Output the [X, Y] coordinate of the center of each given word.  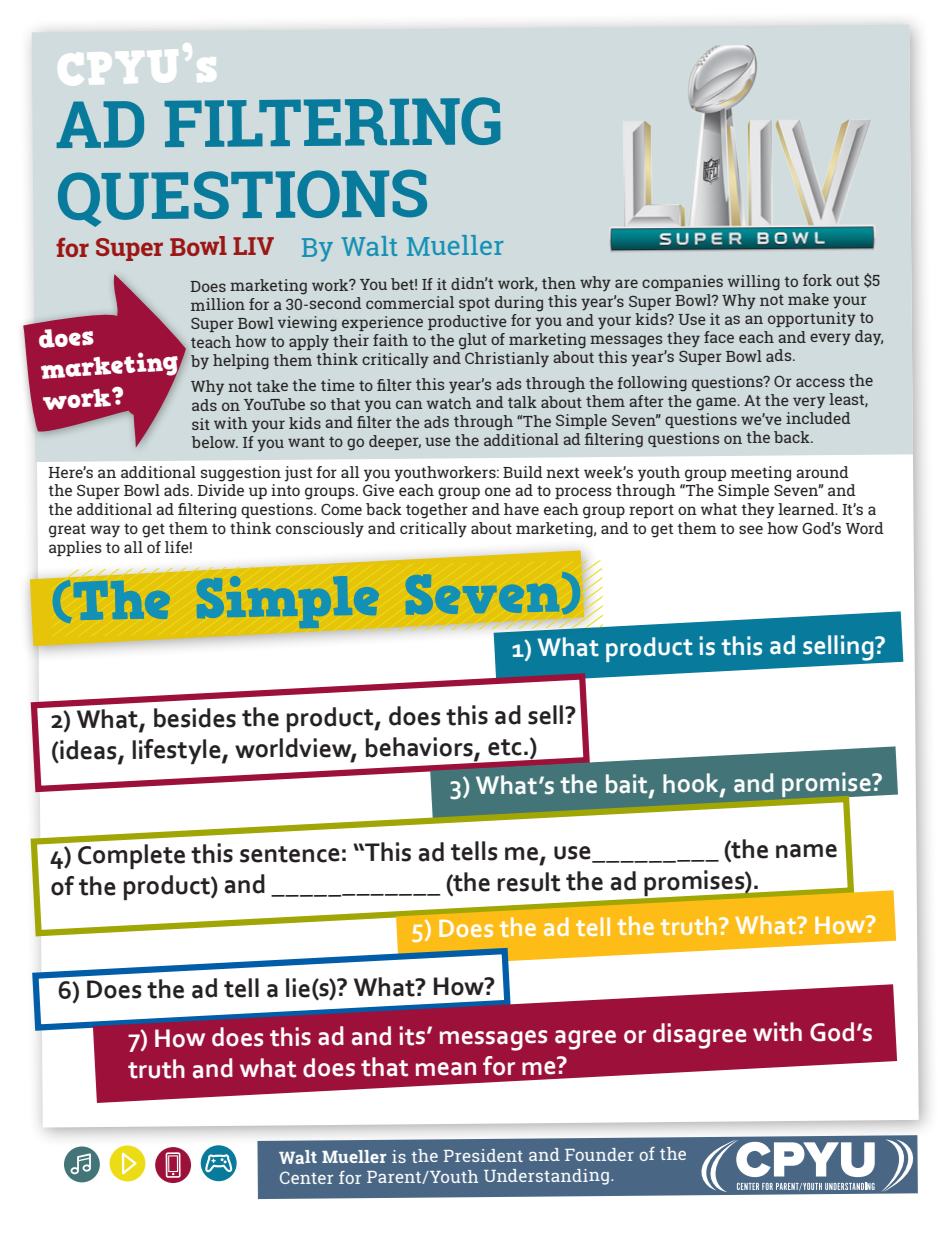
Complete [130, 855]
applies [75, 548]
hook [692, 784]
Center [306, 1177]
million [218, 304]
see [751, 529]
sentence [290, 854]
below [215, 442]
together [437, 511]
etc [505, 747]
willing [754, 283]
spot [474, 304]
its [413, 1036]
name [806, 851]
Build [523, 472]
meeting [761, 474]
